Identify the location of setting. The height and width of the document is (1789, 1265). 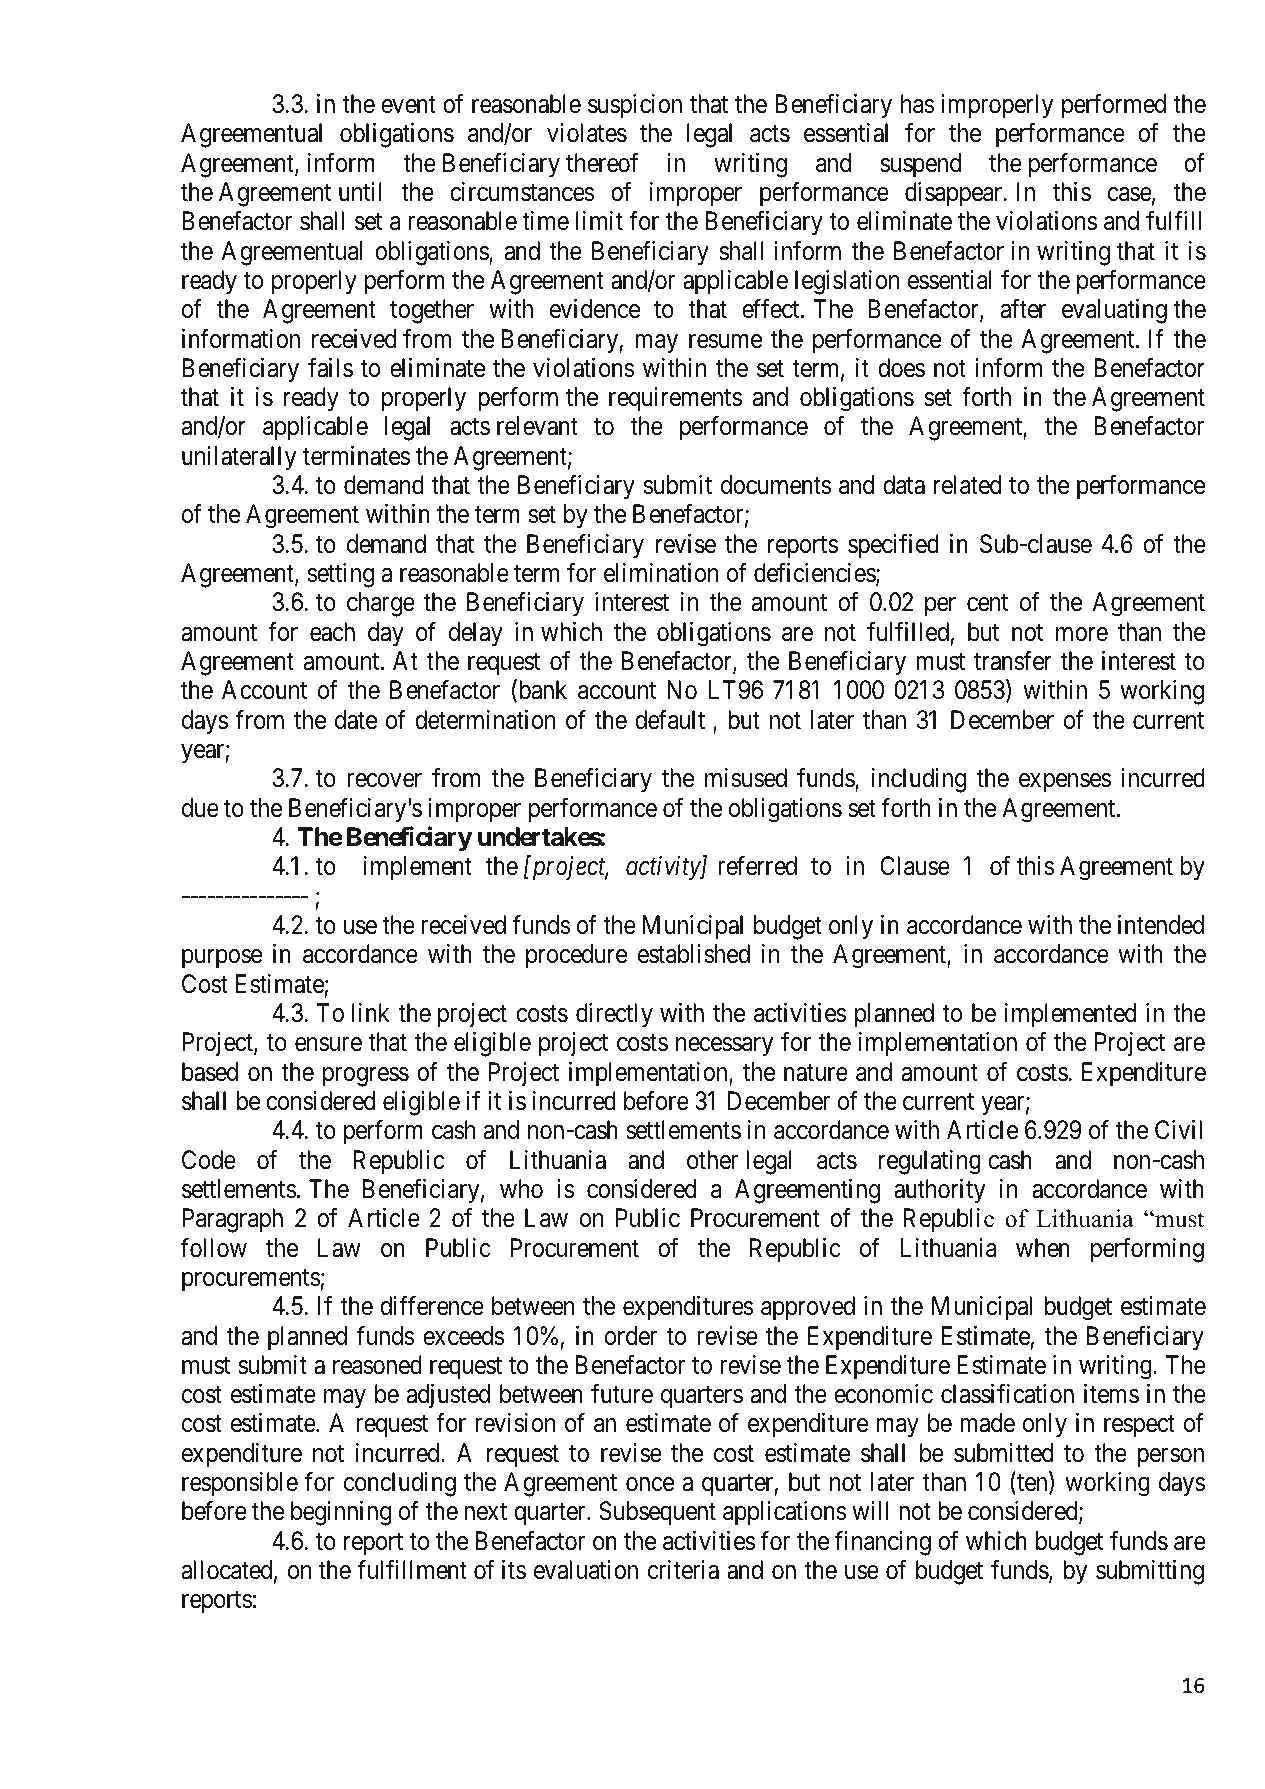
(341, 575).
